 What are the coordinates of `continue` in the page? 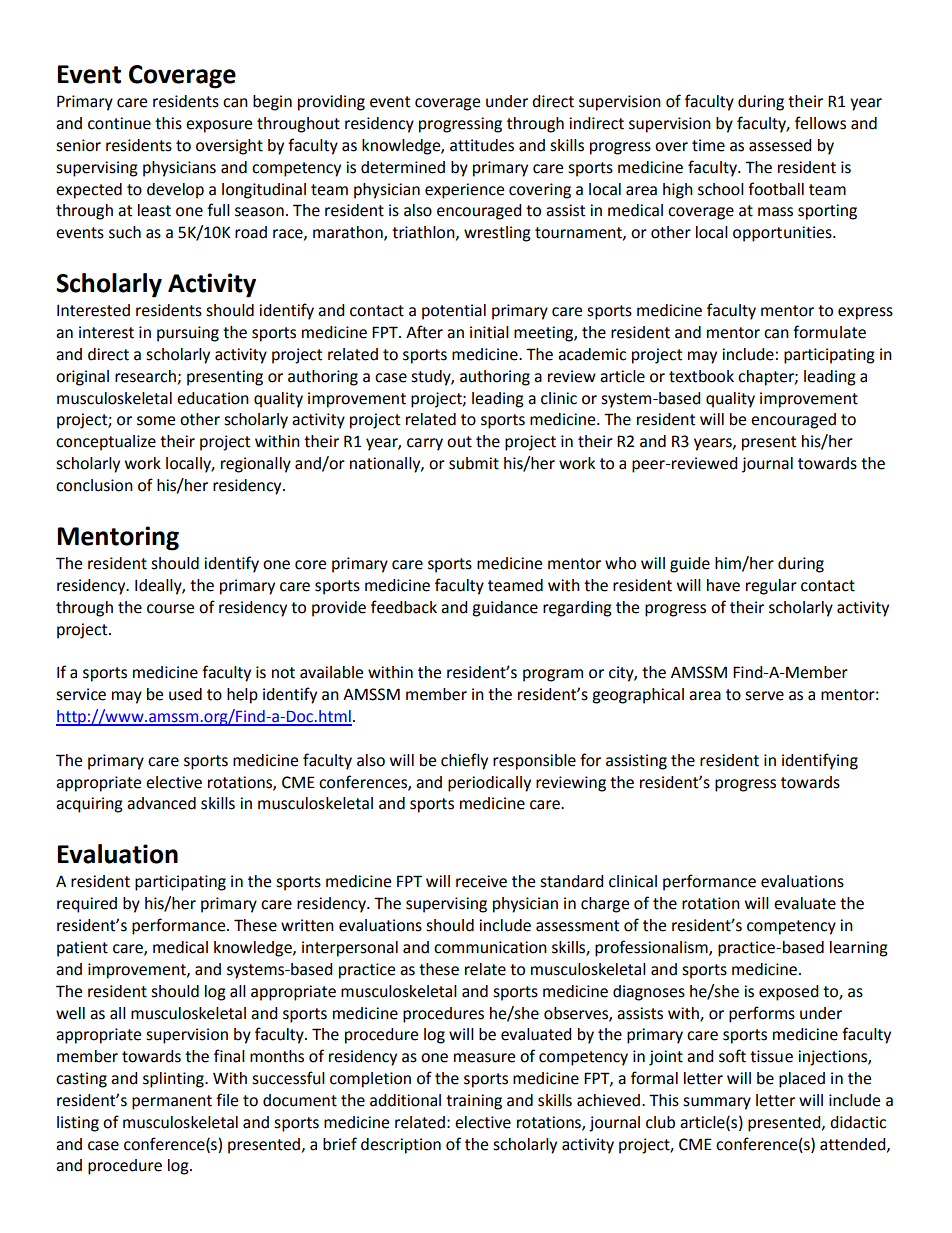 It's located at (119, 123).
